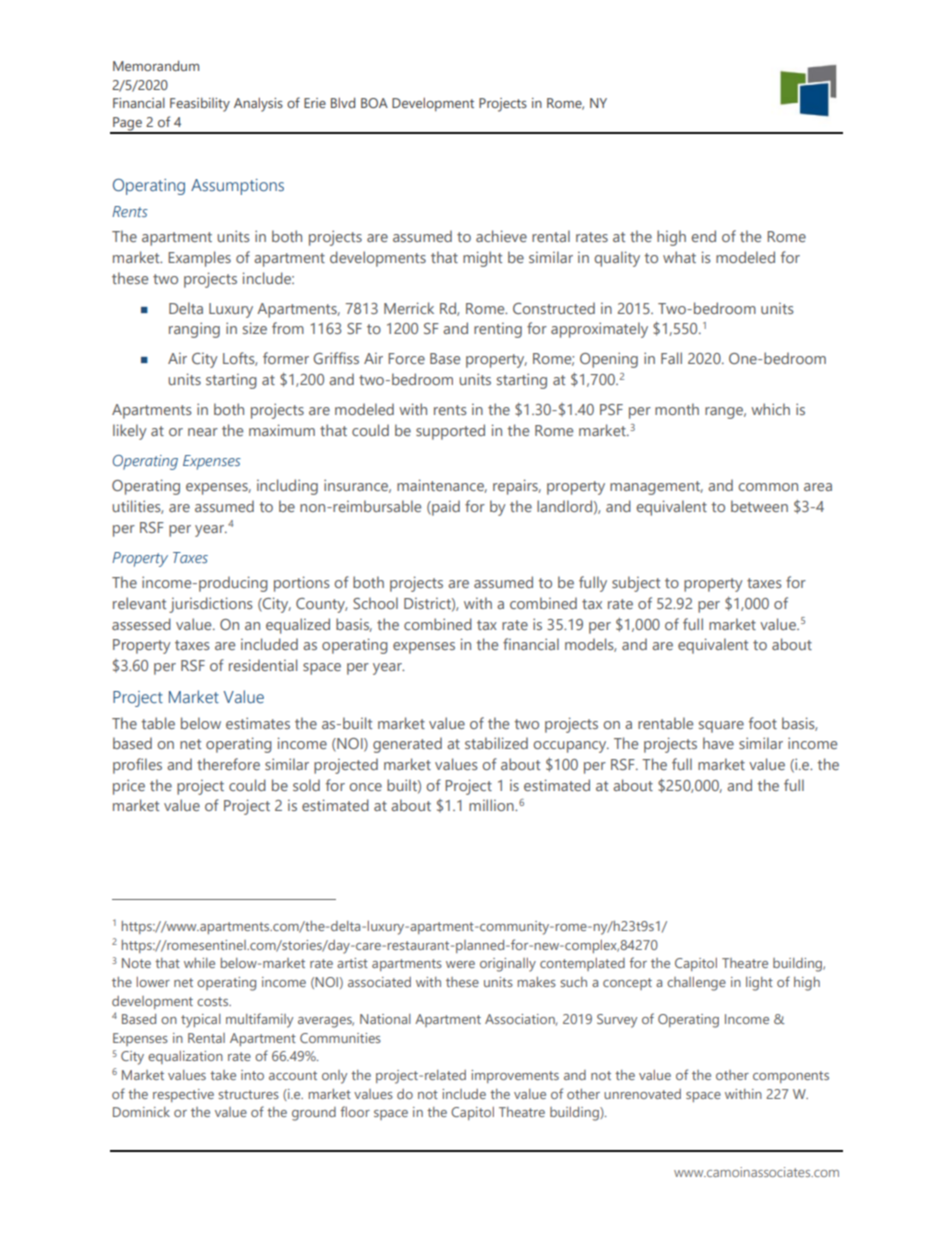 The image size is (952, 1233). I want to click on School, so click(375, 603).
